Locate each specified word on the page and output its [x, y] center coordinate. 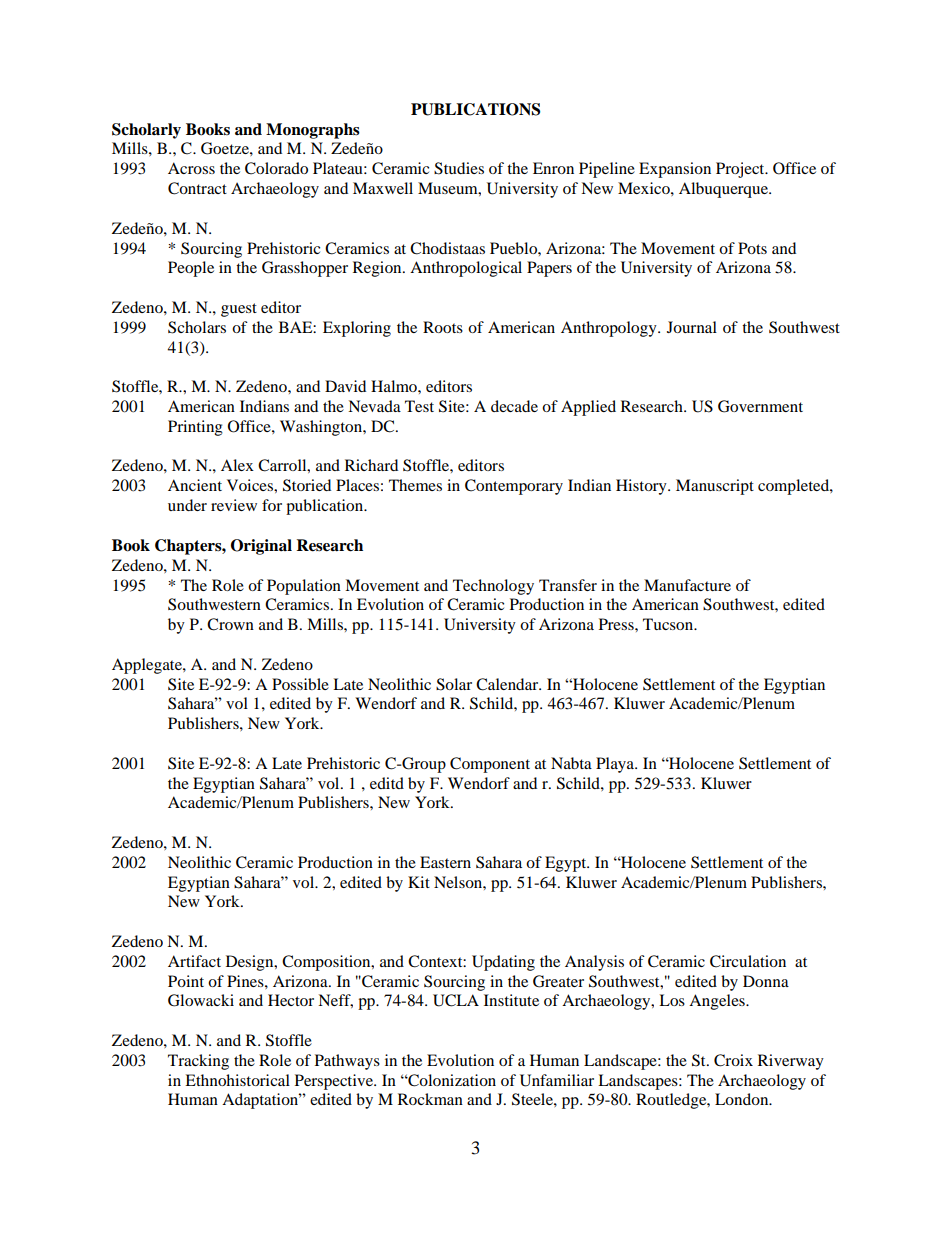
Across [191, 168]
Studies [459, 168]
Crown [230, 624]
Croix [733, 1060]
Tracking [198, 1062]
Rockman [430, 1099]
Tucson [669, 624]
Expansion [675, 170]
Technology [493, 587]
